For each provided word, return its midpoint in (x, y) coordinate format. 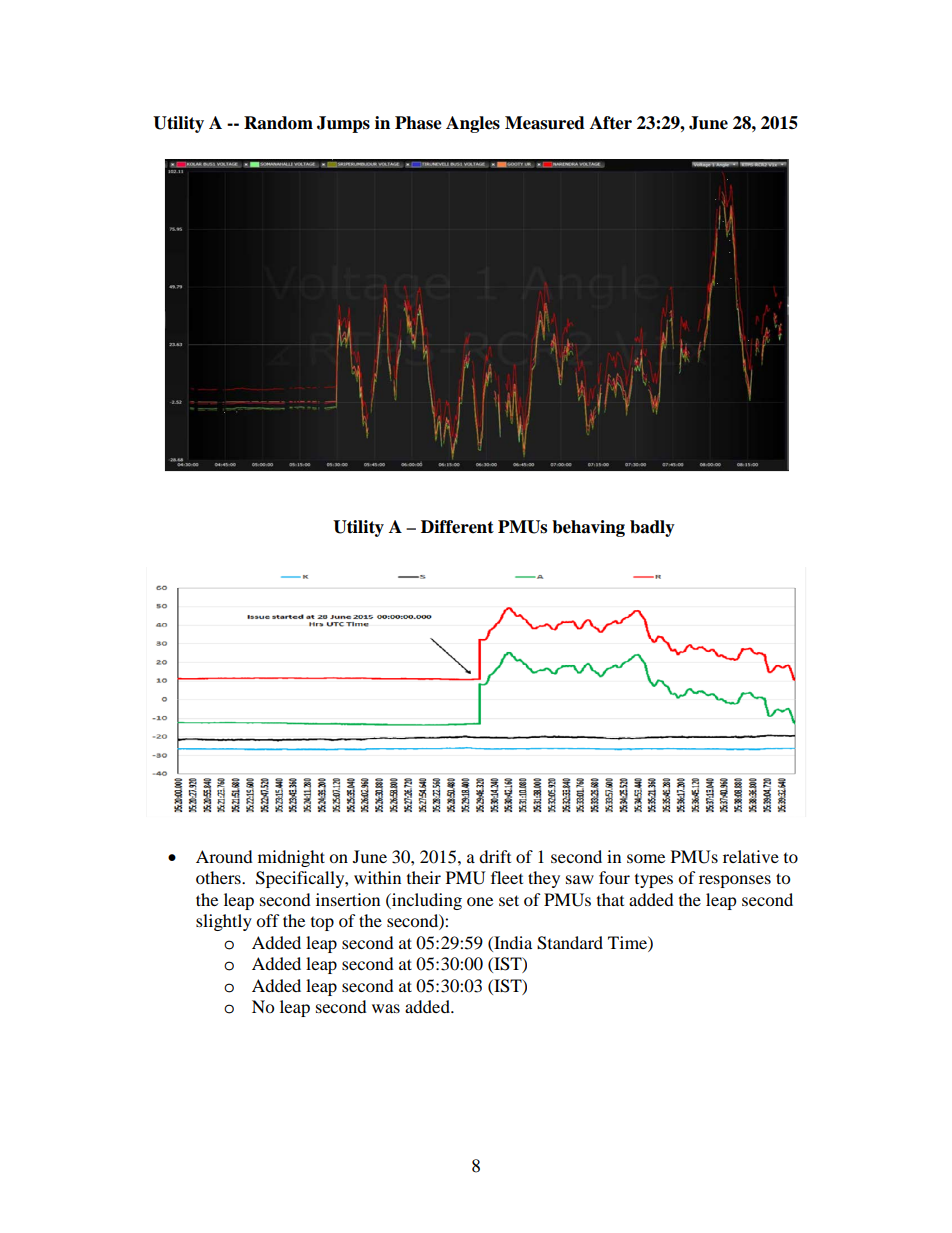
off (268, 920)
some (646, 858)
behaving (588, 528)
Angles (473, 124)
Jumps (343, 124)
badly (652, 528)
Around (224, 856)
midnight (291, 858)
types (654, 881)
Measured (545, 123)
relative (751, 856)
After (611, 123)
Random (278, 123)
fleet (507, 877)
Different (457, 527)
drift (495, 856)
